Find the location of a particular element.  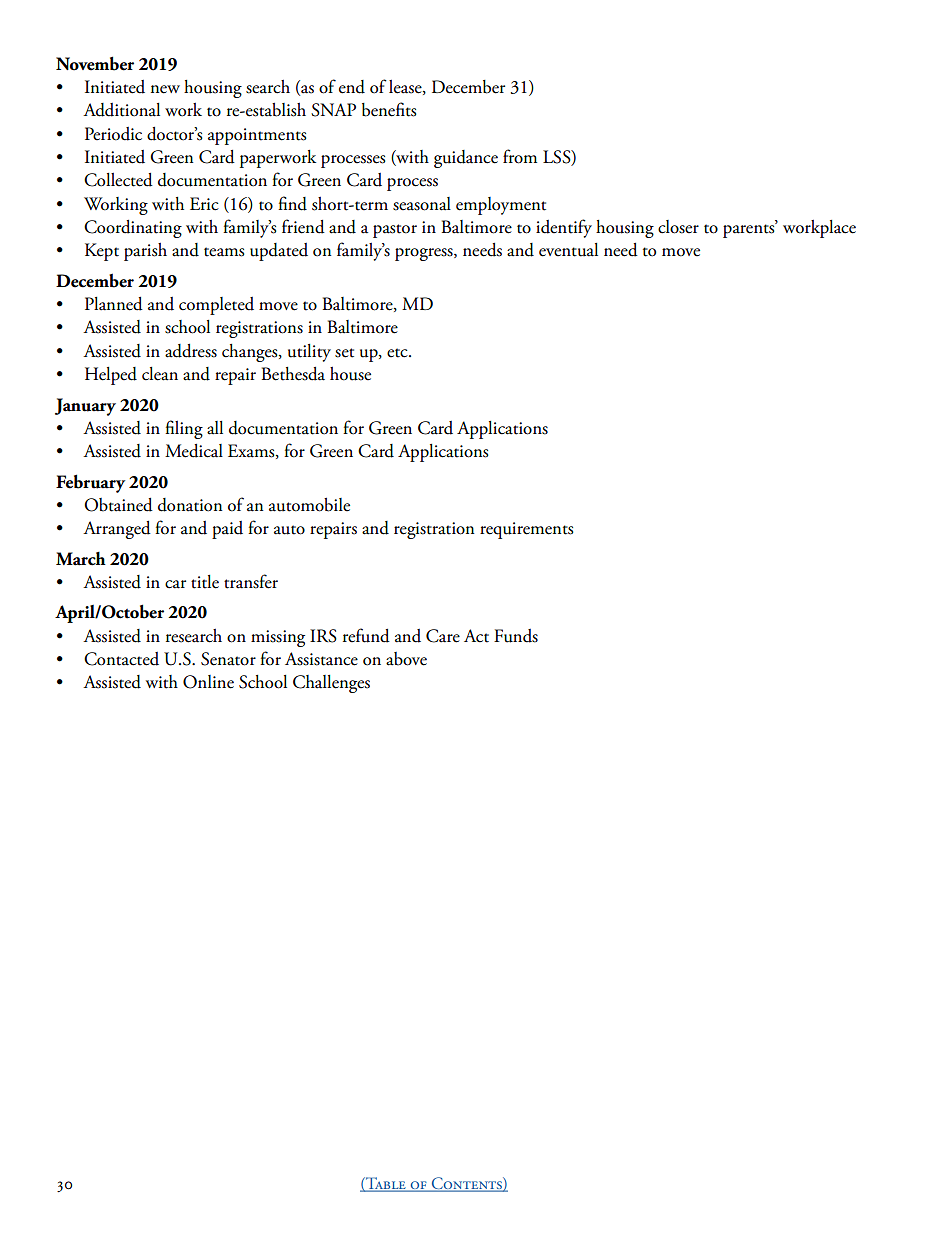

new is located at coordinates (165, 89).
